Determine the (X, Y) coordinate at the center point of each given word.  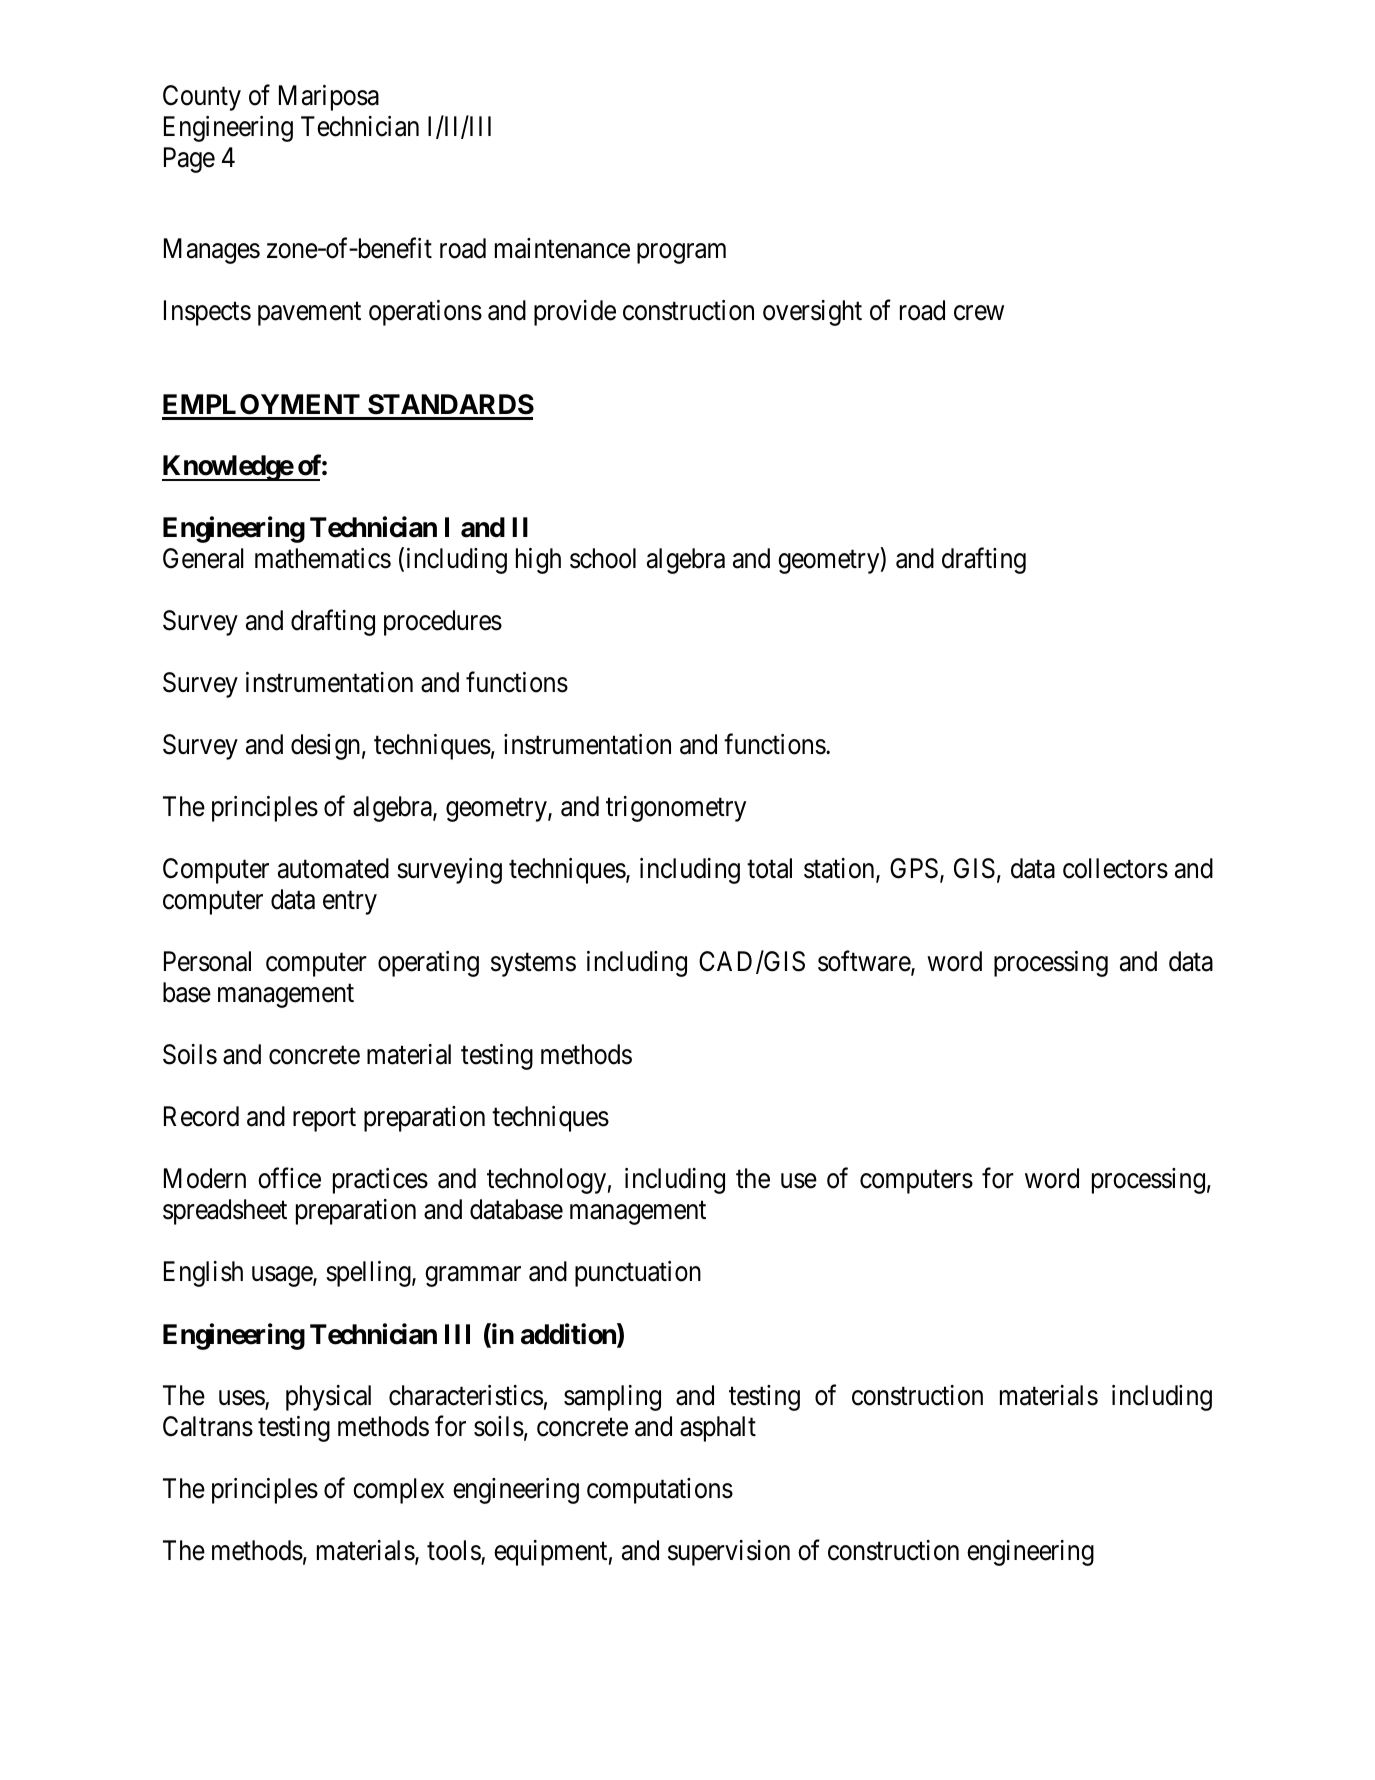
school (603, 558)
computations (660, 1491)
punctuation (638, 1274)
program (681, 254)
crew (979, 313)
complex (398, 1491)
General (203, 558)
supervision (729, 1553)
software (865, 962)
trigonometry (676, 809)
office (289, 1178)
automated (333, 868)
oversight (812, 313)
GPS (914, 868)
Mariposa (329, 98)
